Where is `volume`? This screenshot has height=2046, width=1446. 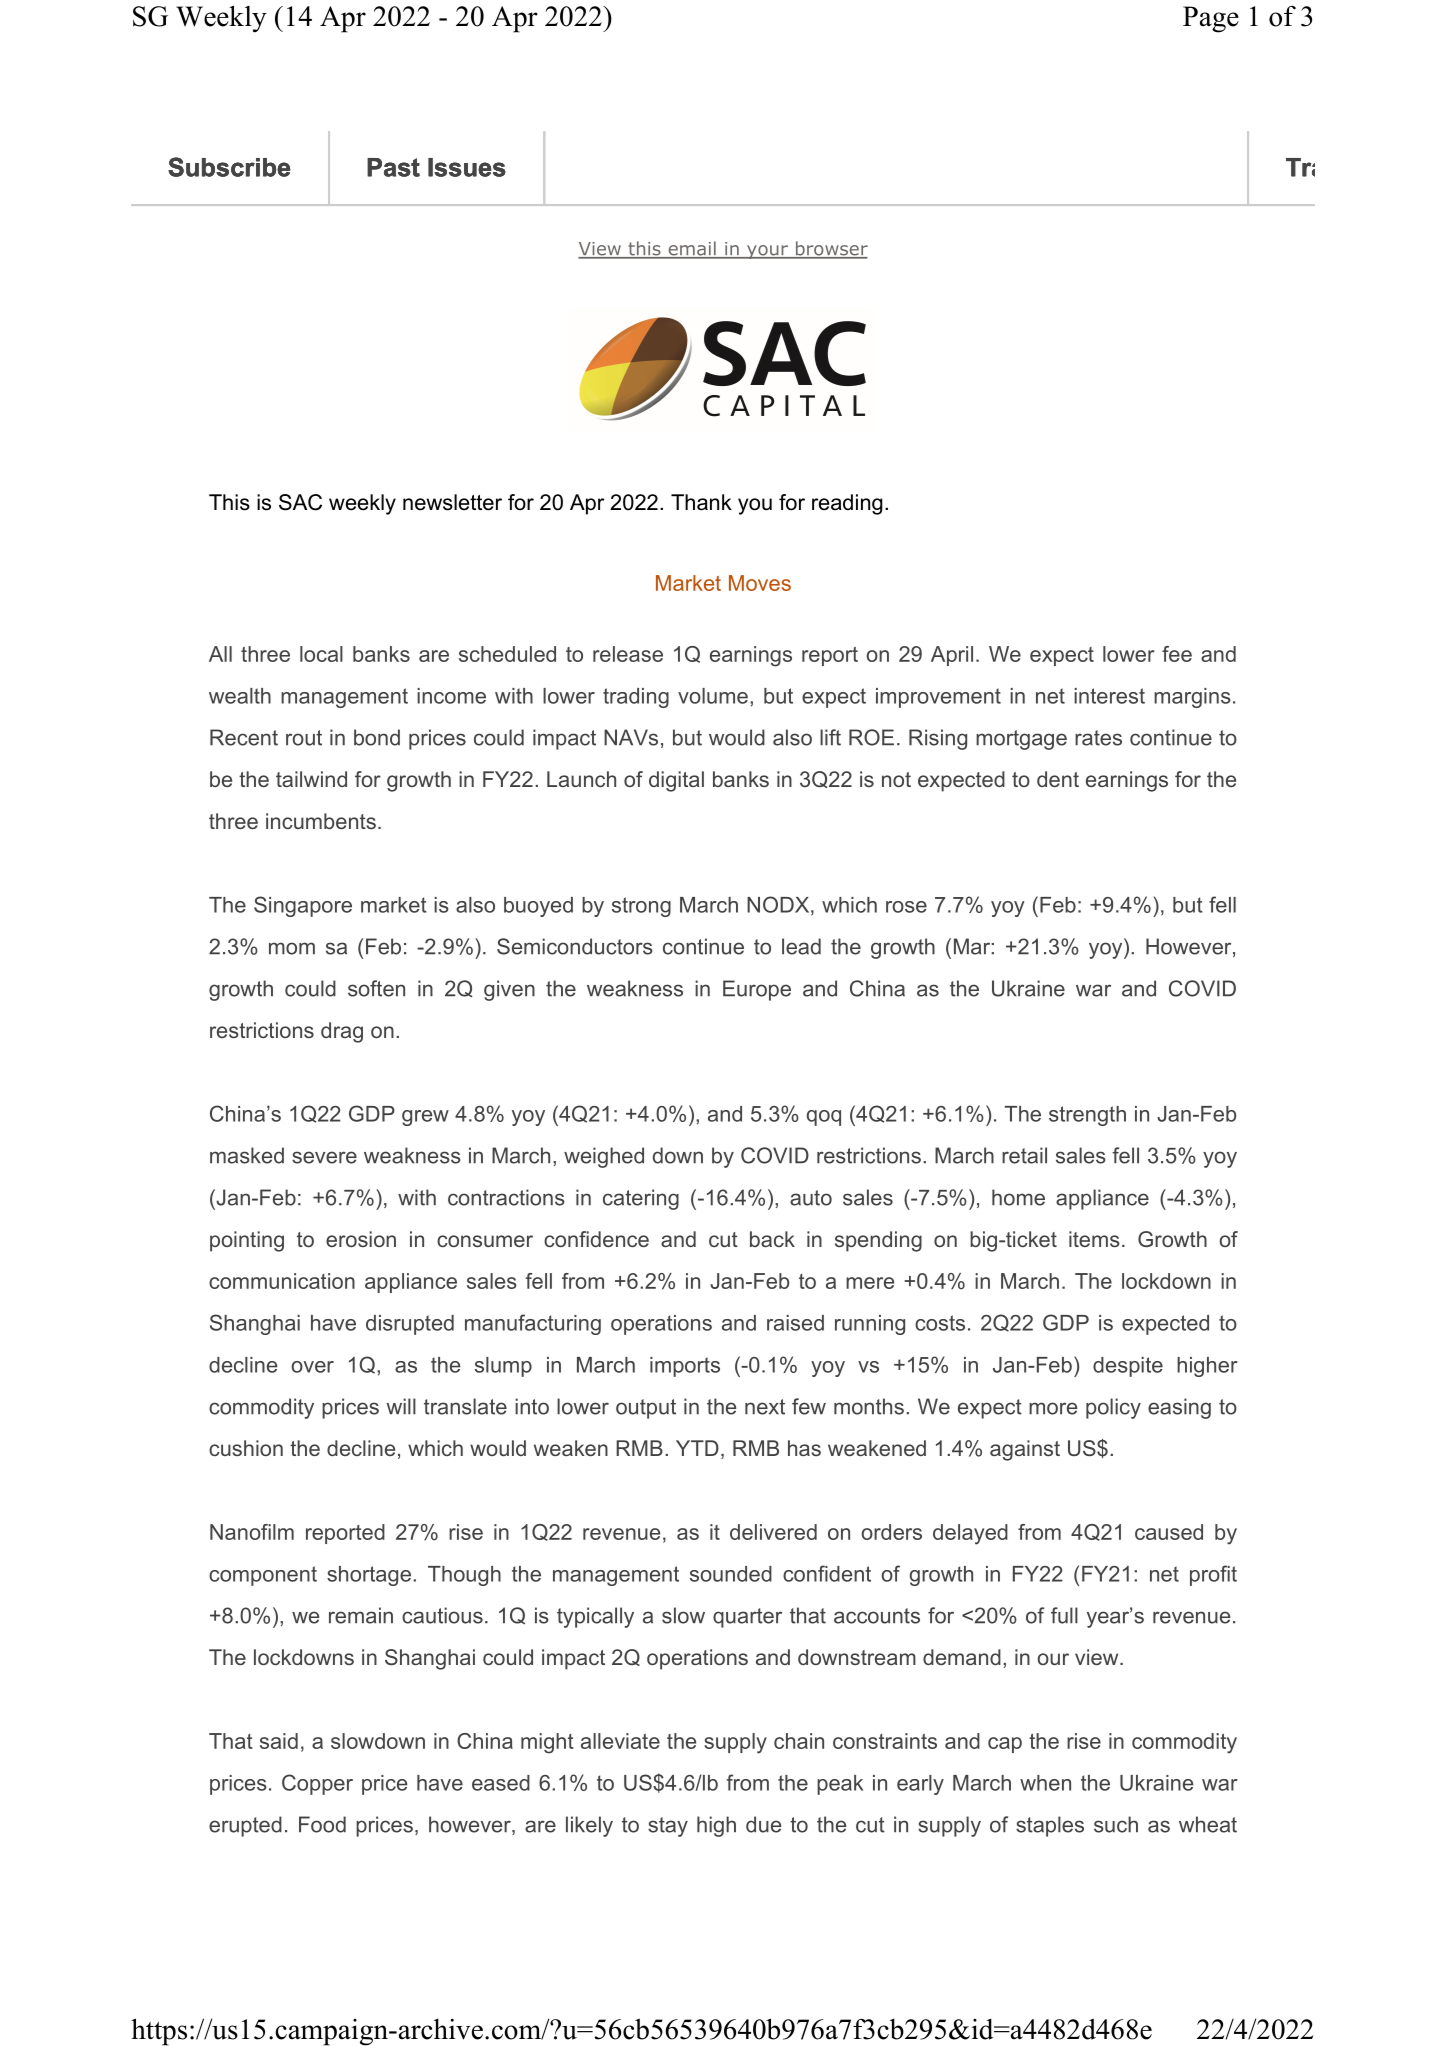
volume is located at coordinates (713, 696).
